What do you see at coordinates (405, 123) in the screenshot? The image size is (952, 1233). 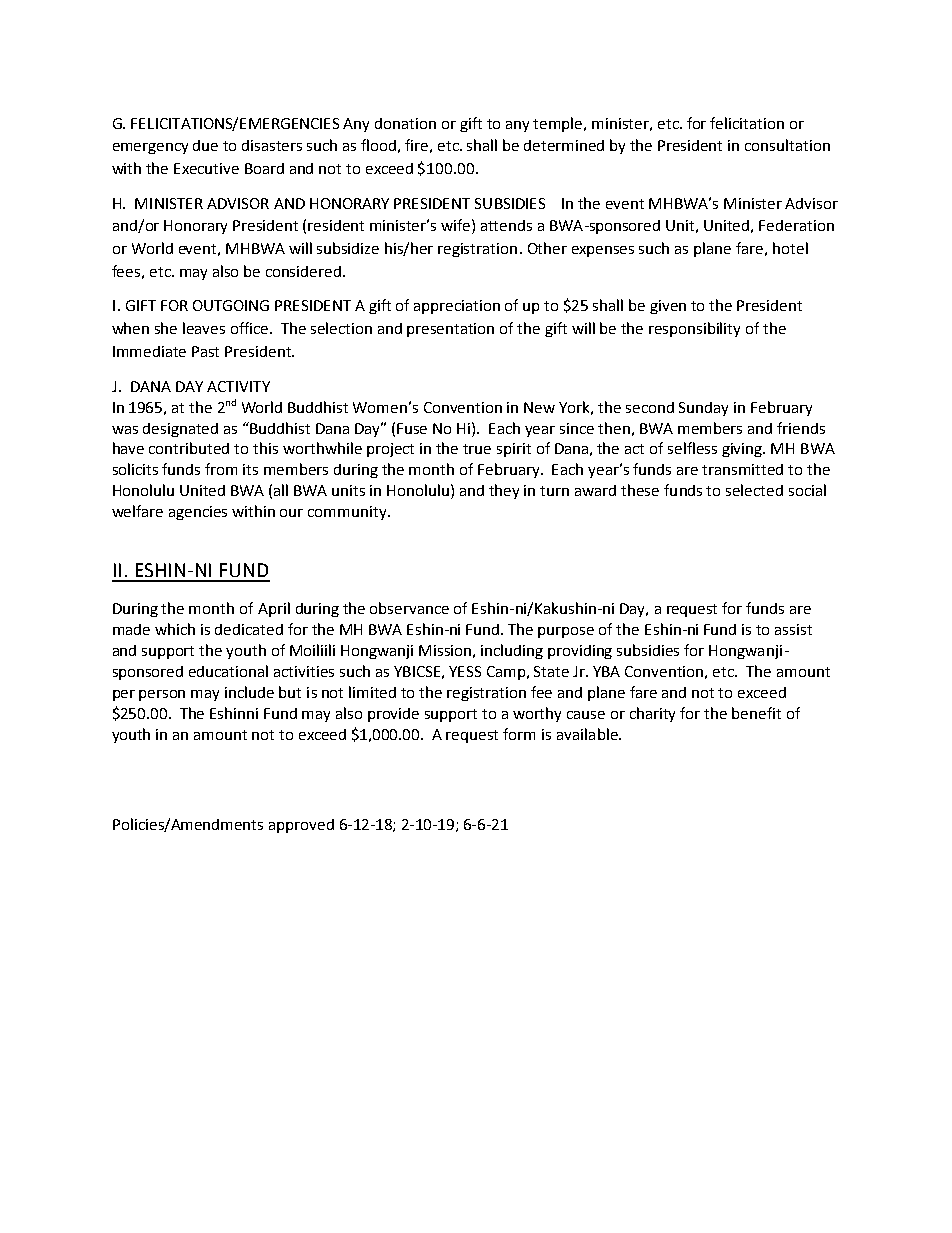 I see `donation` at bounding box center [405, 123].
